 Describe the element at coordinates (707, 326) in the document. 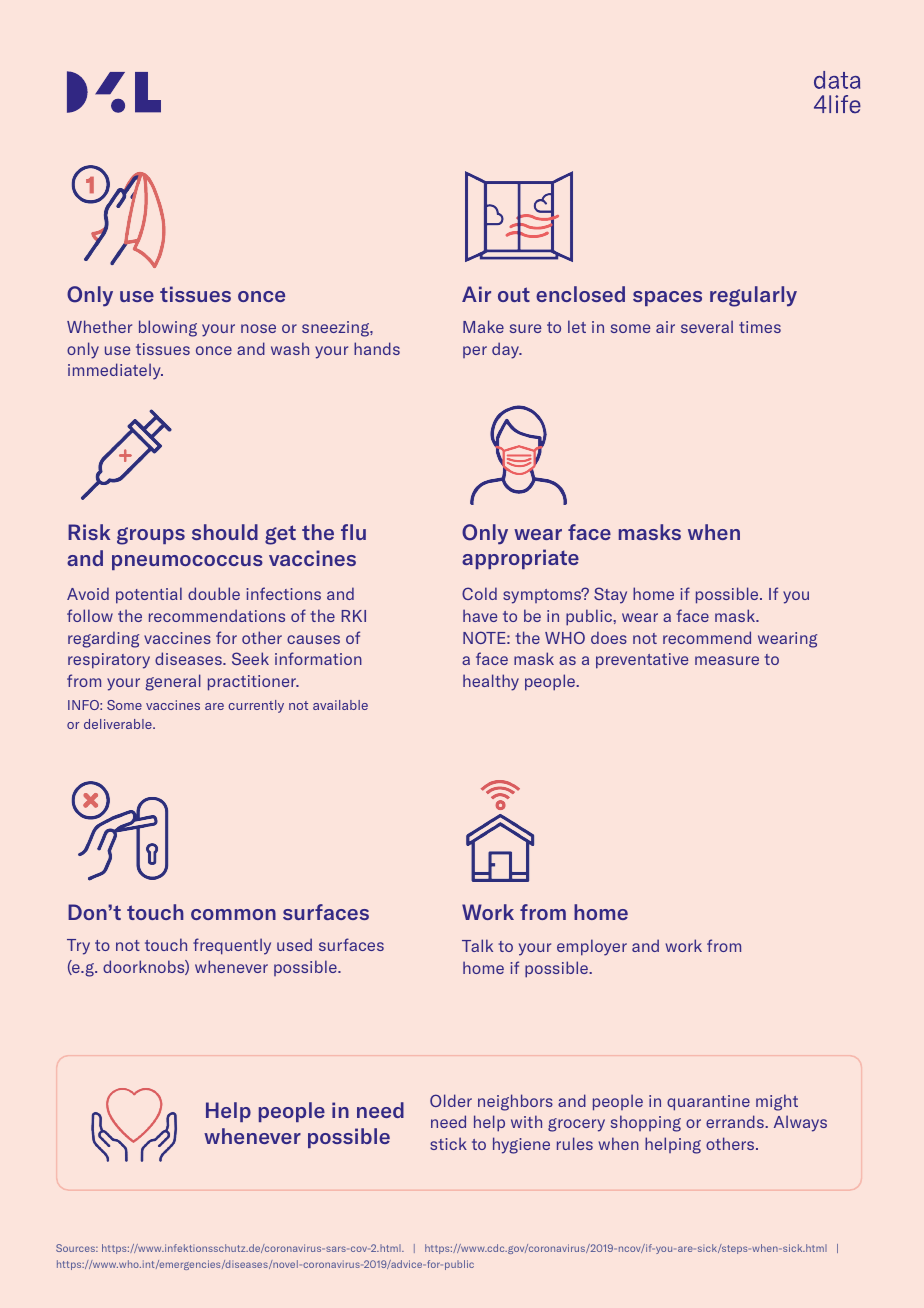

I see `several` at that location.
